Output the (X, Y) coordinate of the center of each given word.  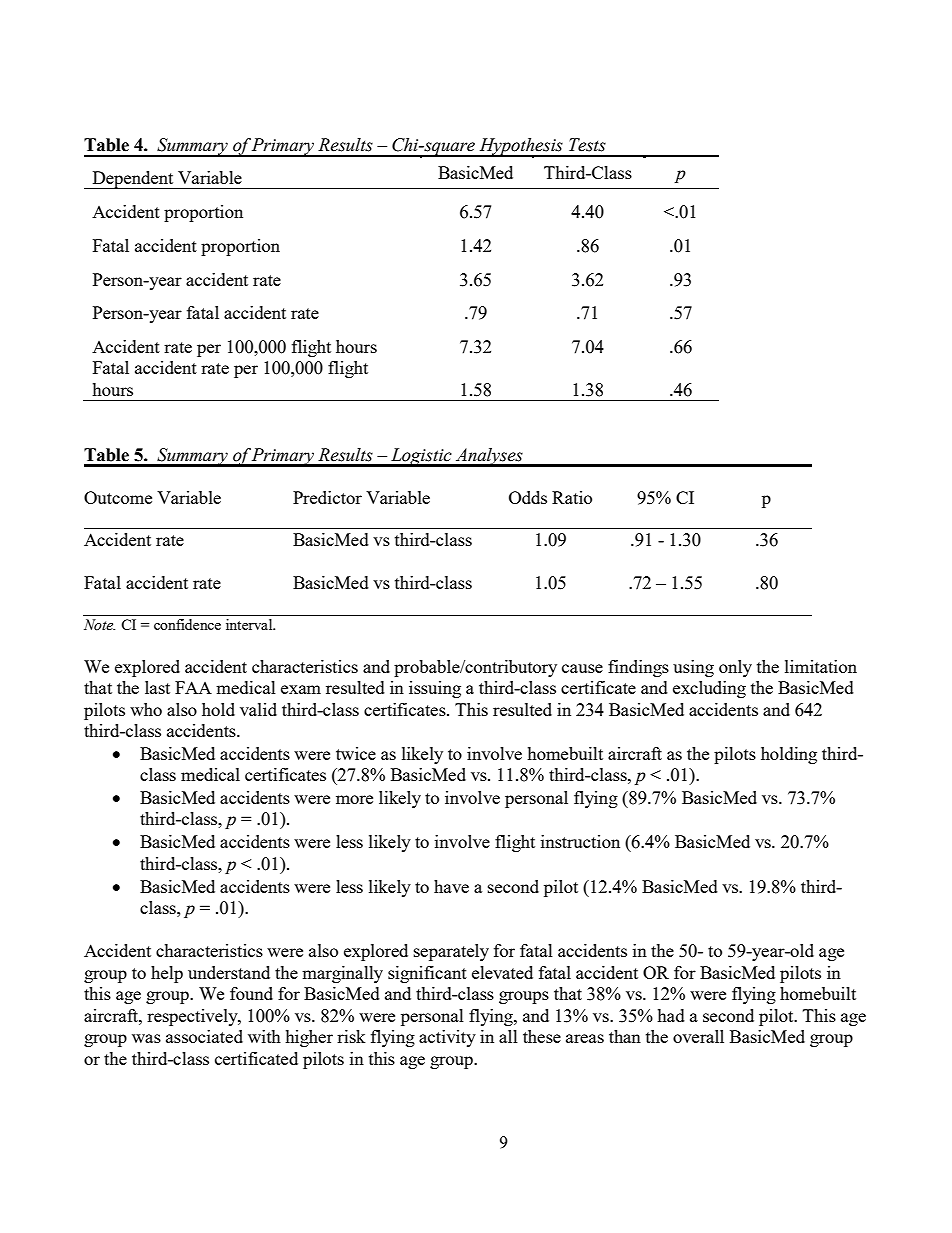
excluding (709, 689)
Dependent (133, 180)
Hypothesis (521, 147)
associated (204, 1036)
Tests (587, 145)
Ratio (572, 497)
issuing (435, 689)
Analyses (489, 457)
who (146, 709)
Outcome (118, 497)
